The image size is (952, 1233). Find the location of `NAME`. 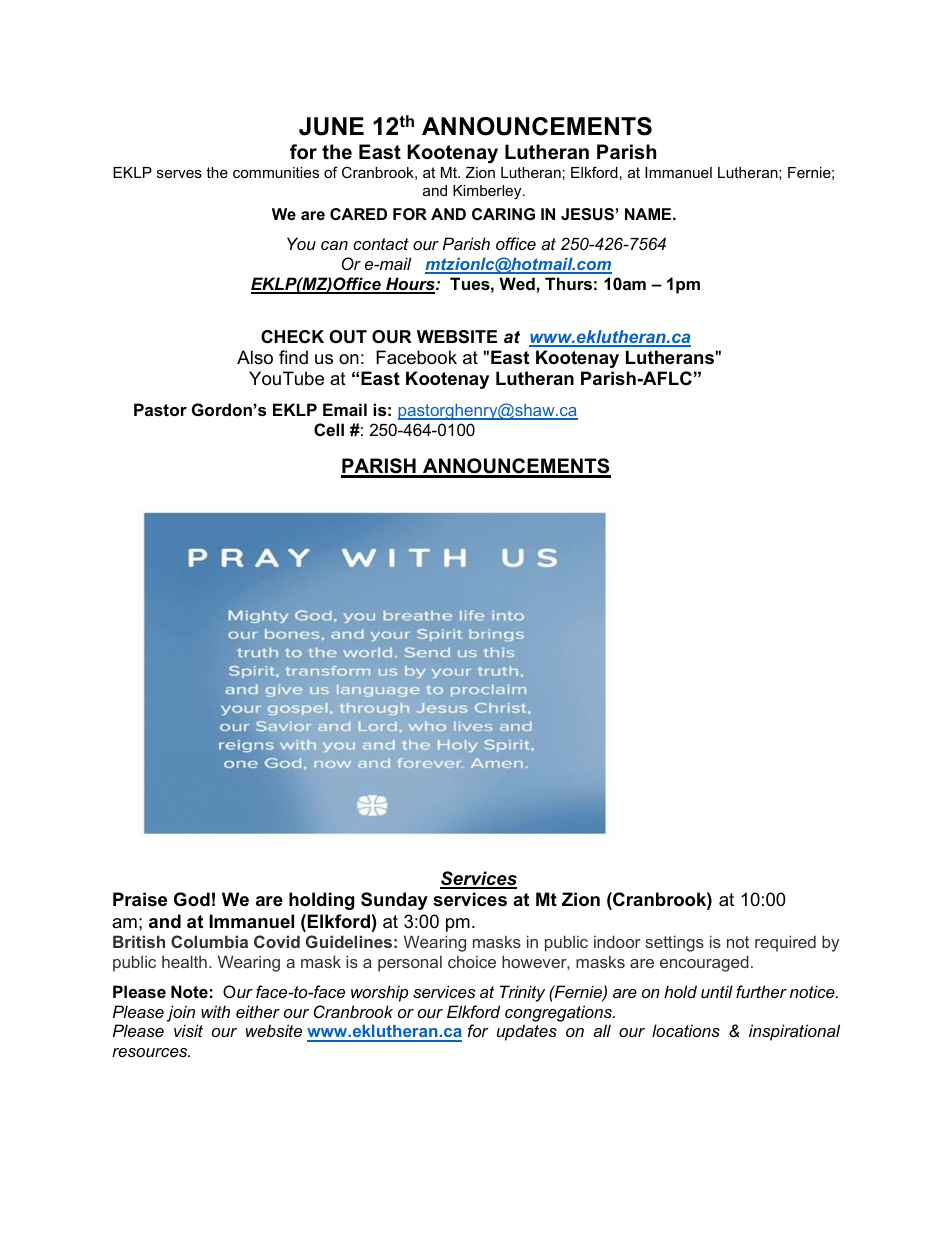

NAME is located at coordinates (648, 214).
